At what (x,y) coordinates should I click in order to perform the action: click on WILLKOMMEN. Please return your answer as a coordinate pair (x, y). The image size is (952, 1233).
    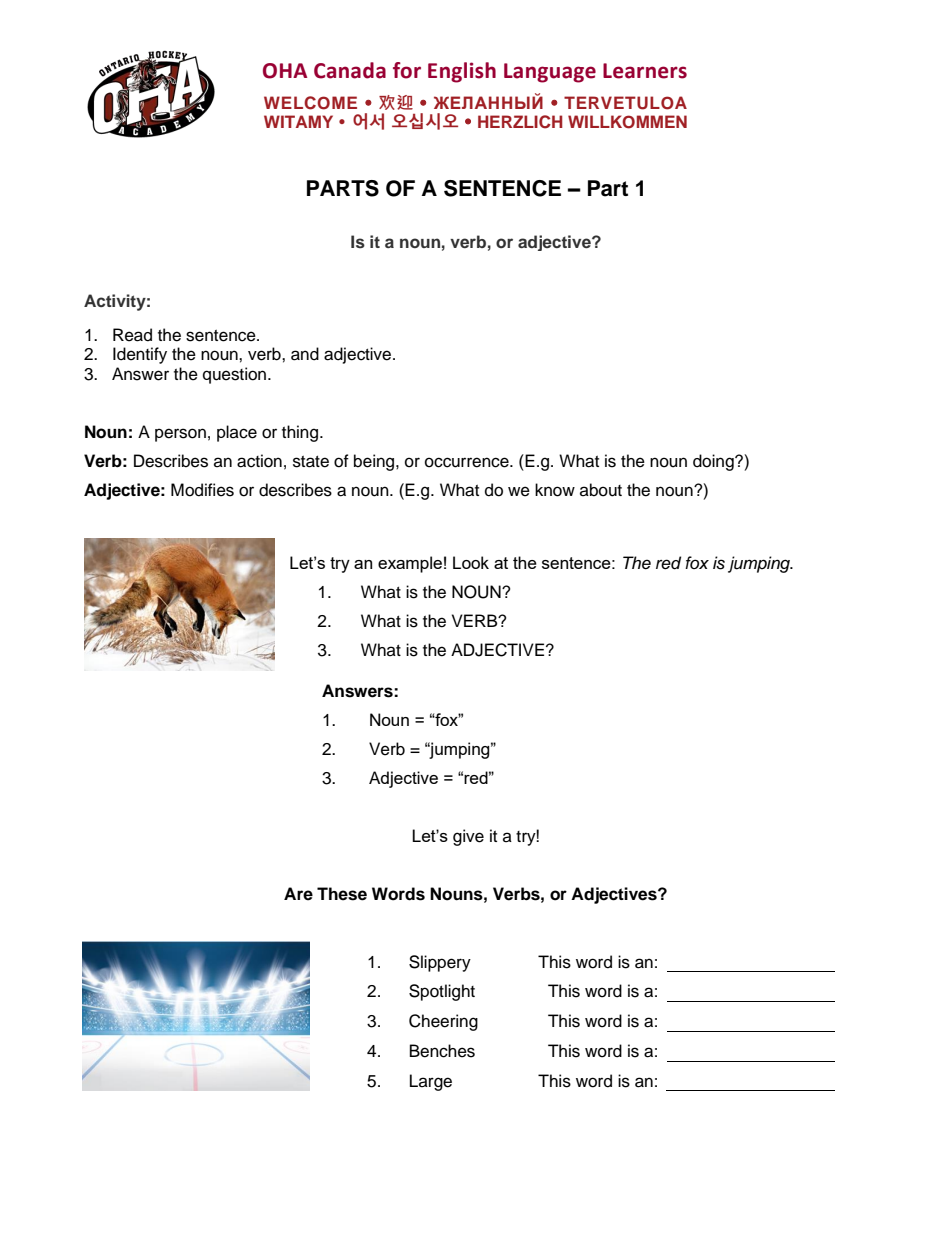
    Looking at the image, I should click on (627, 122).
